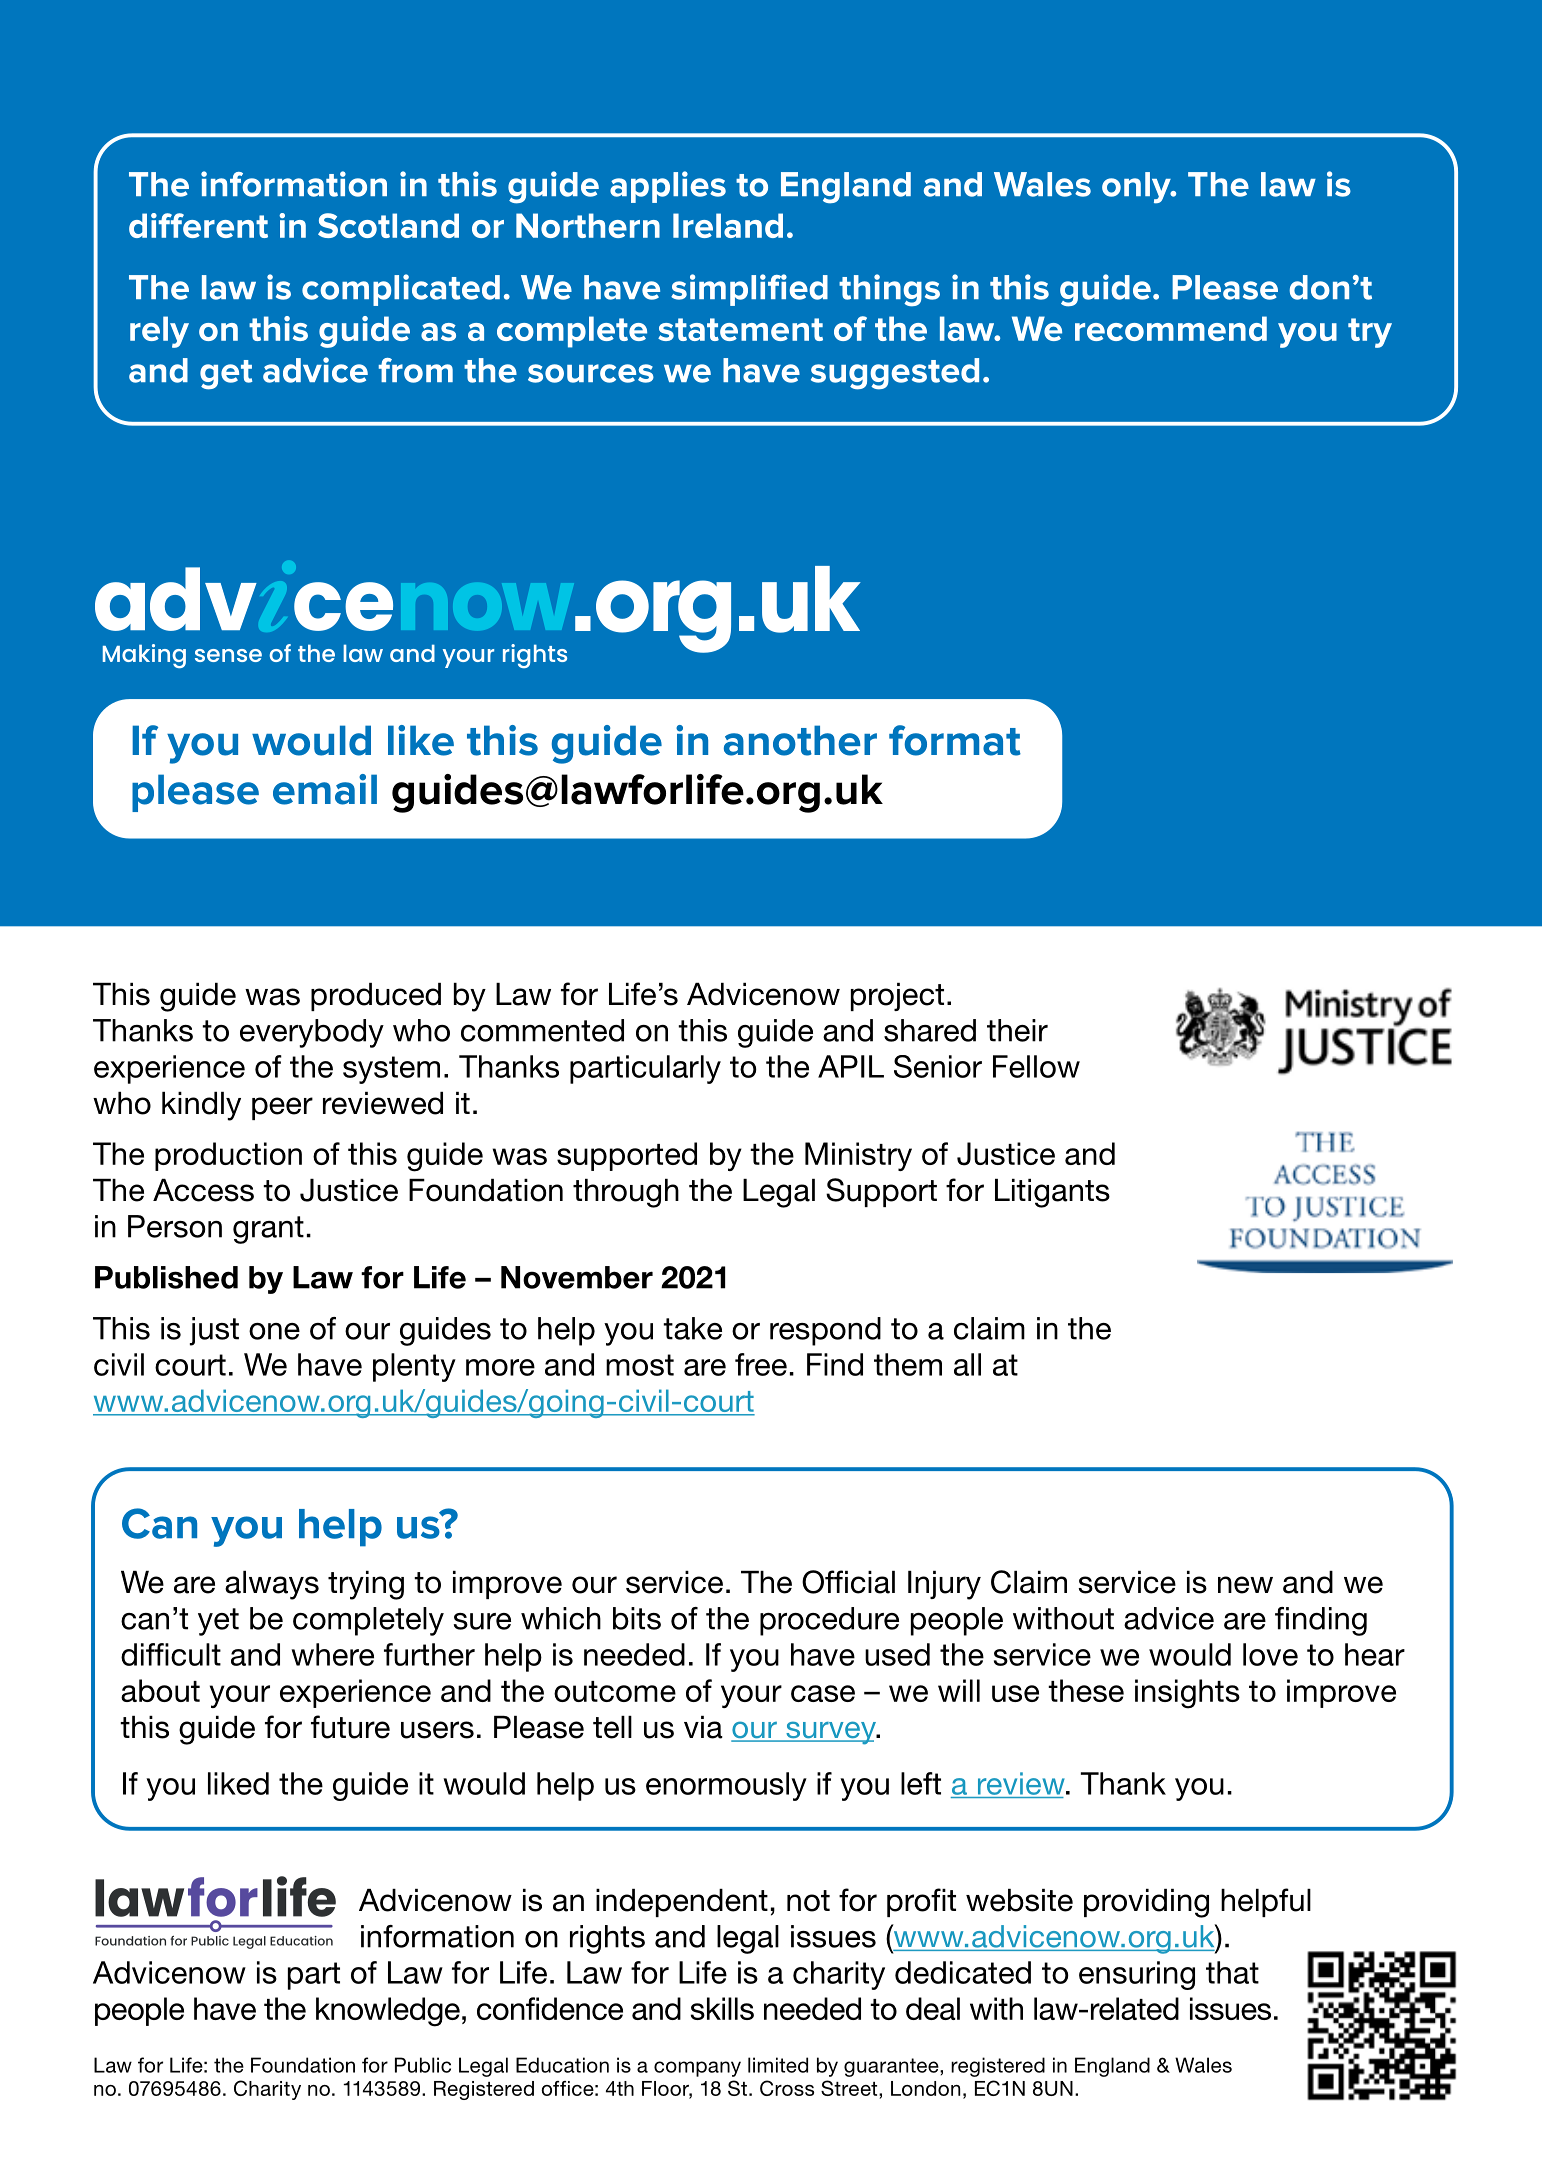  What do you see at coordinates (1232, 1972) in the screenshot?
I see `that` at bounding box center [1232, 1972].
